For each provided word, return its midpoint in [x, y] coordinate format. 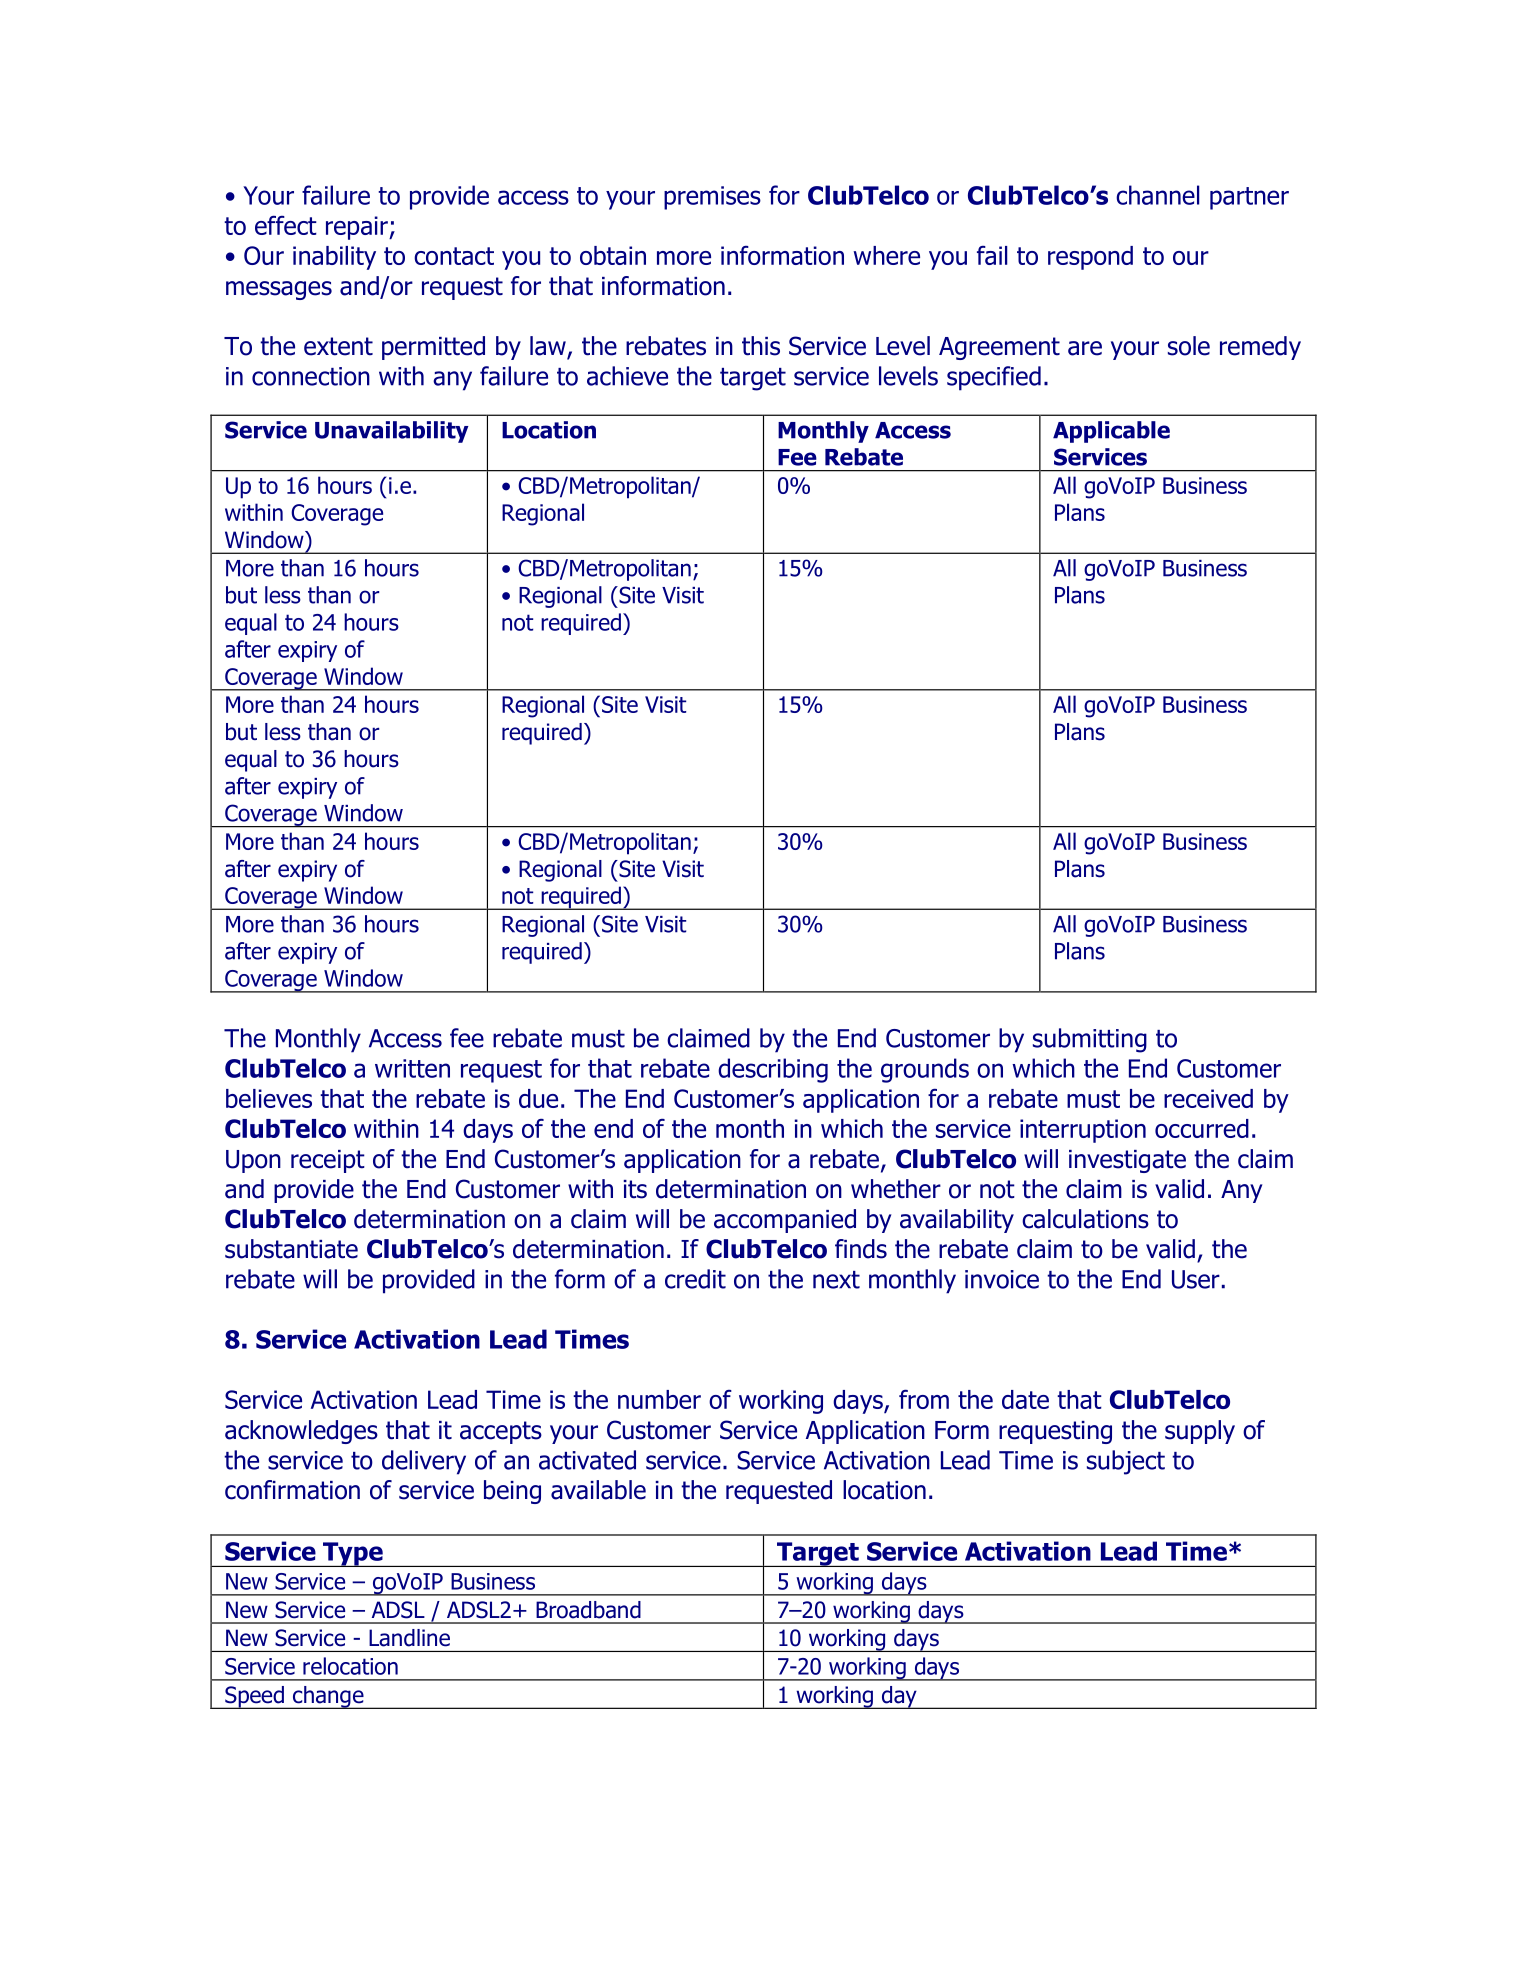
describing [773, 1070]
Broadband [588, 1610]
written [412, 1068]
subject [1126, 1462]
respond [1090, 258]
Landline [409, 1638]
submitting [1090, 1040]
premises [712, 198]
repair [358, 228]
